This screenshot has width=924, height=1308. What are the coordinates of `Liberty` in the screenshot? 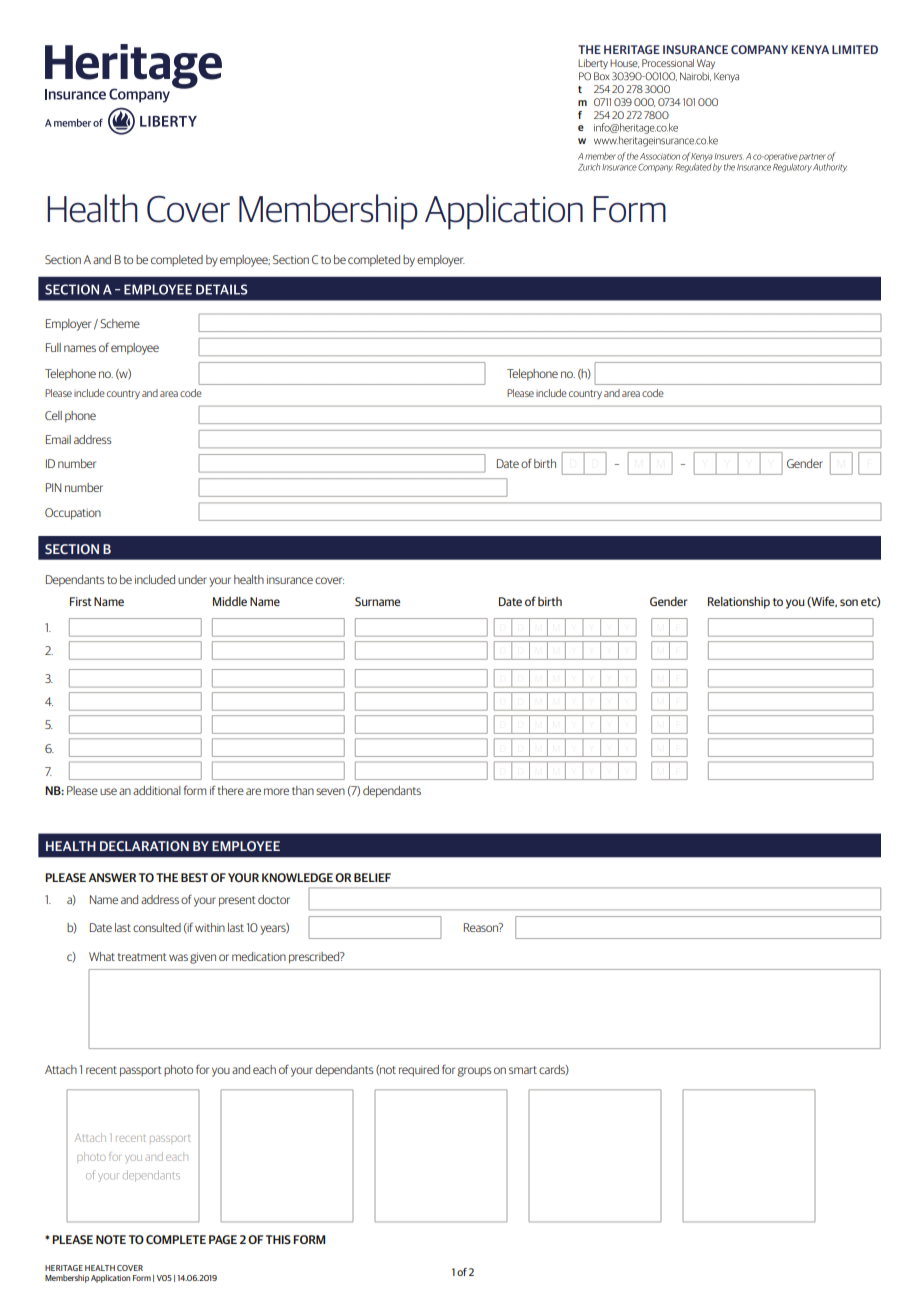 It's located at (593, 64).
